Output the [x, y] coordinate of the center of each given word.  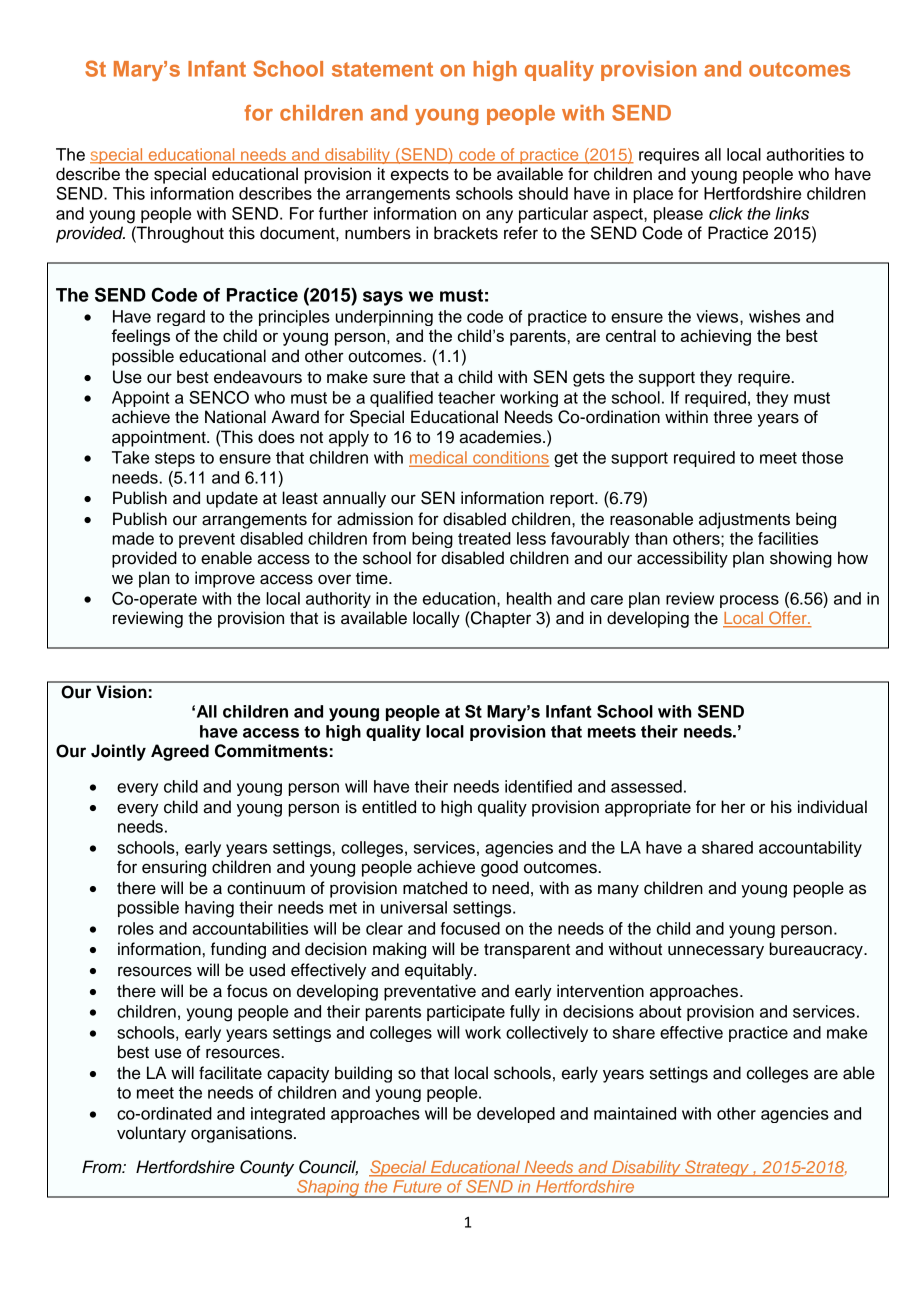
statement [382, 69]
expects [420, 176]
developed [516, 1115]
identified [538, 786]
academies [501, 437]
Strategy [717, 1168]
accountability [810, 849]
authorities [805, 154]
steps [175, 459]
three [732, 417]
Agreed [180, 752]
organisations [243, 1134]
